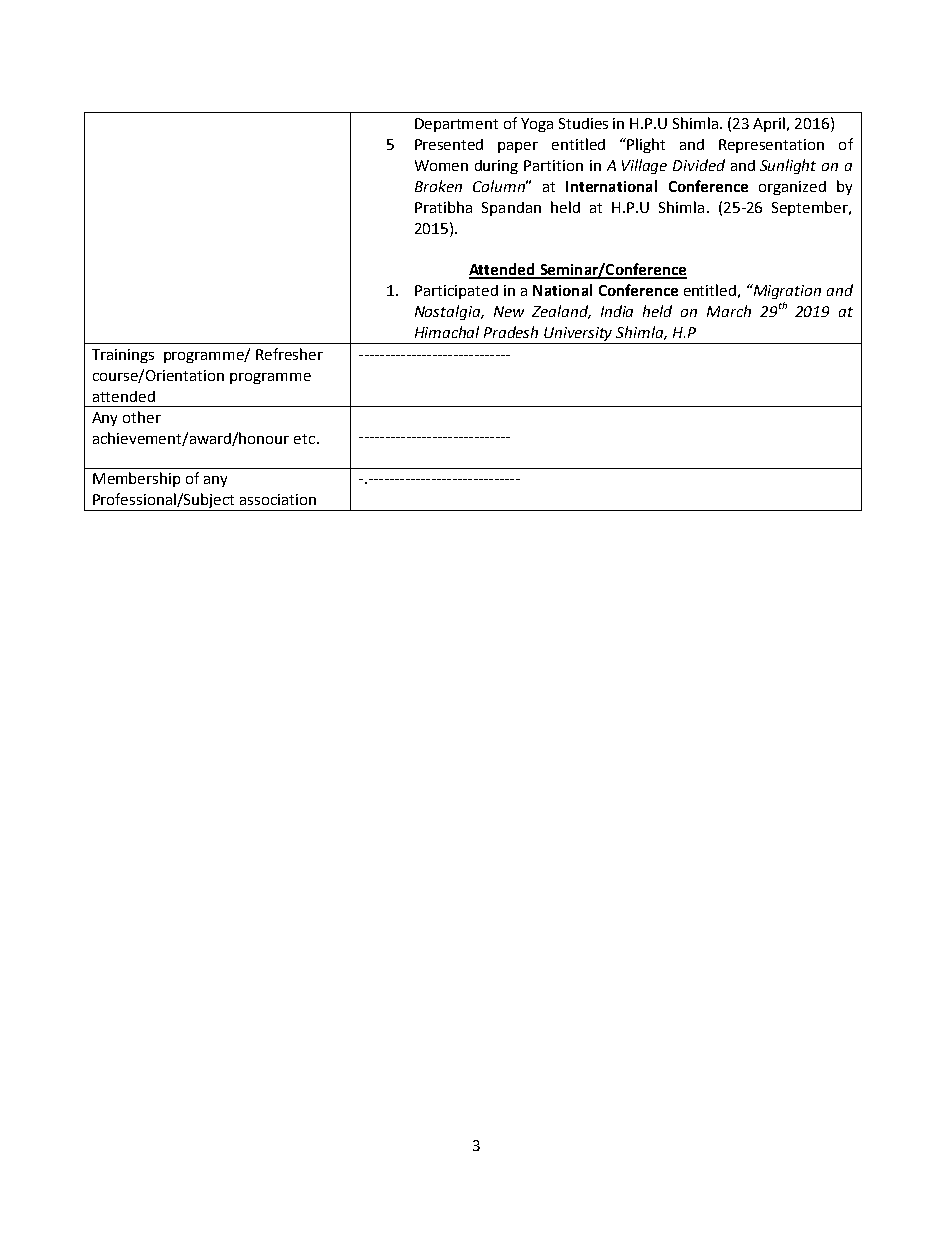  Describe the element at coordinates (136, 479) in the image. I see `Membership` at that location.
